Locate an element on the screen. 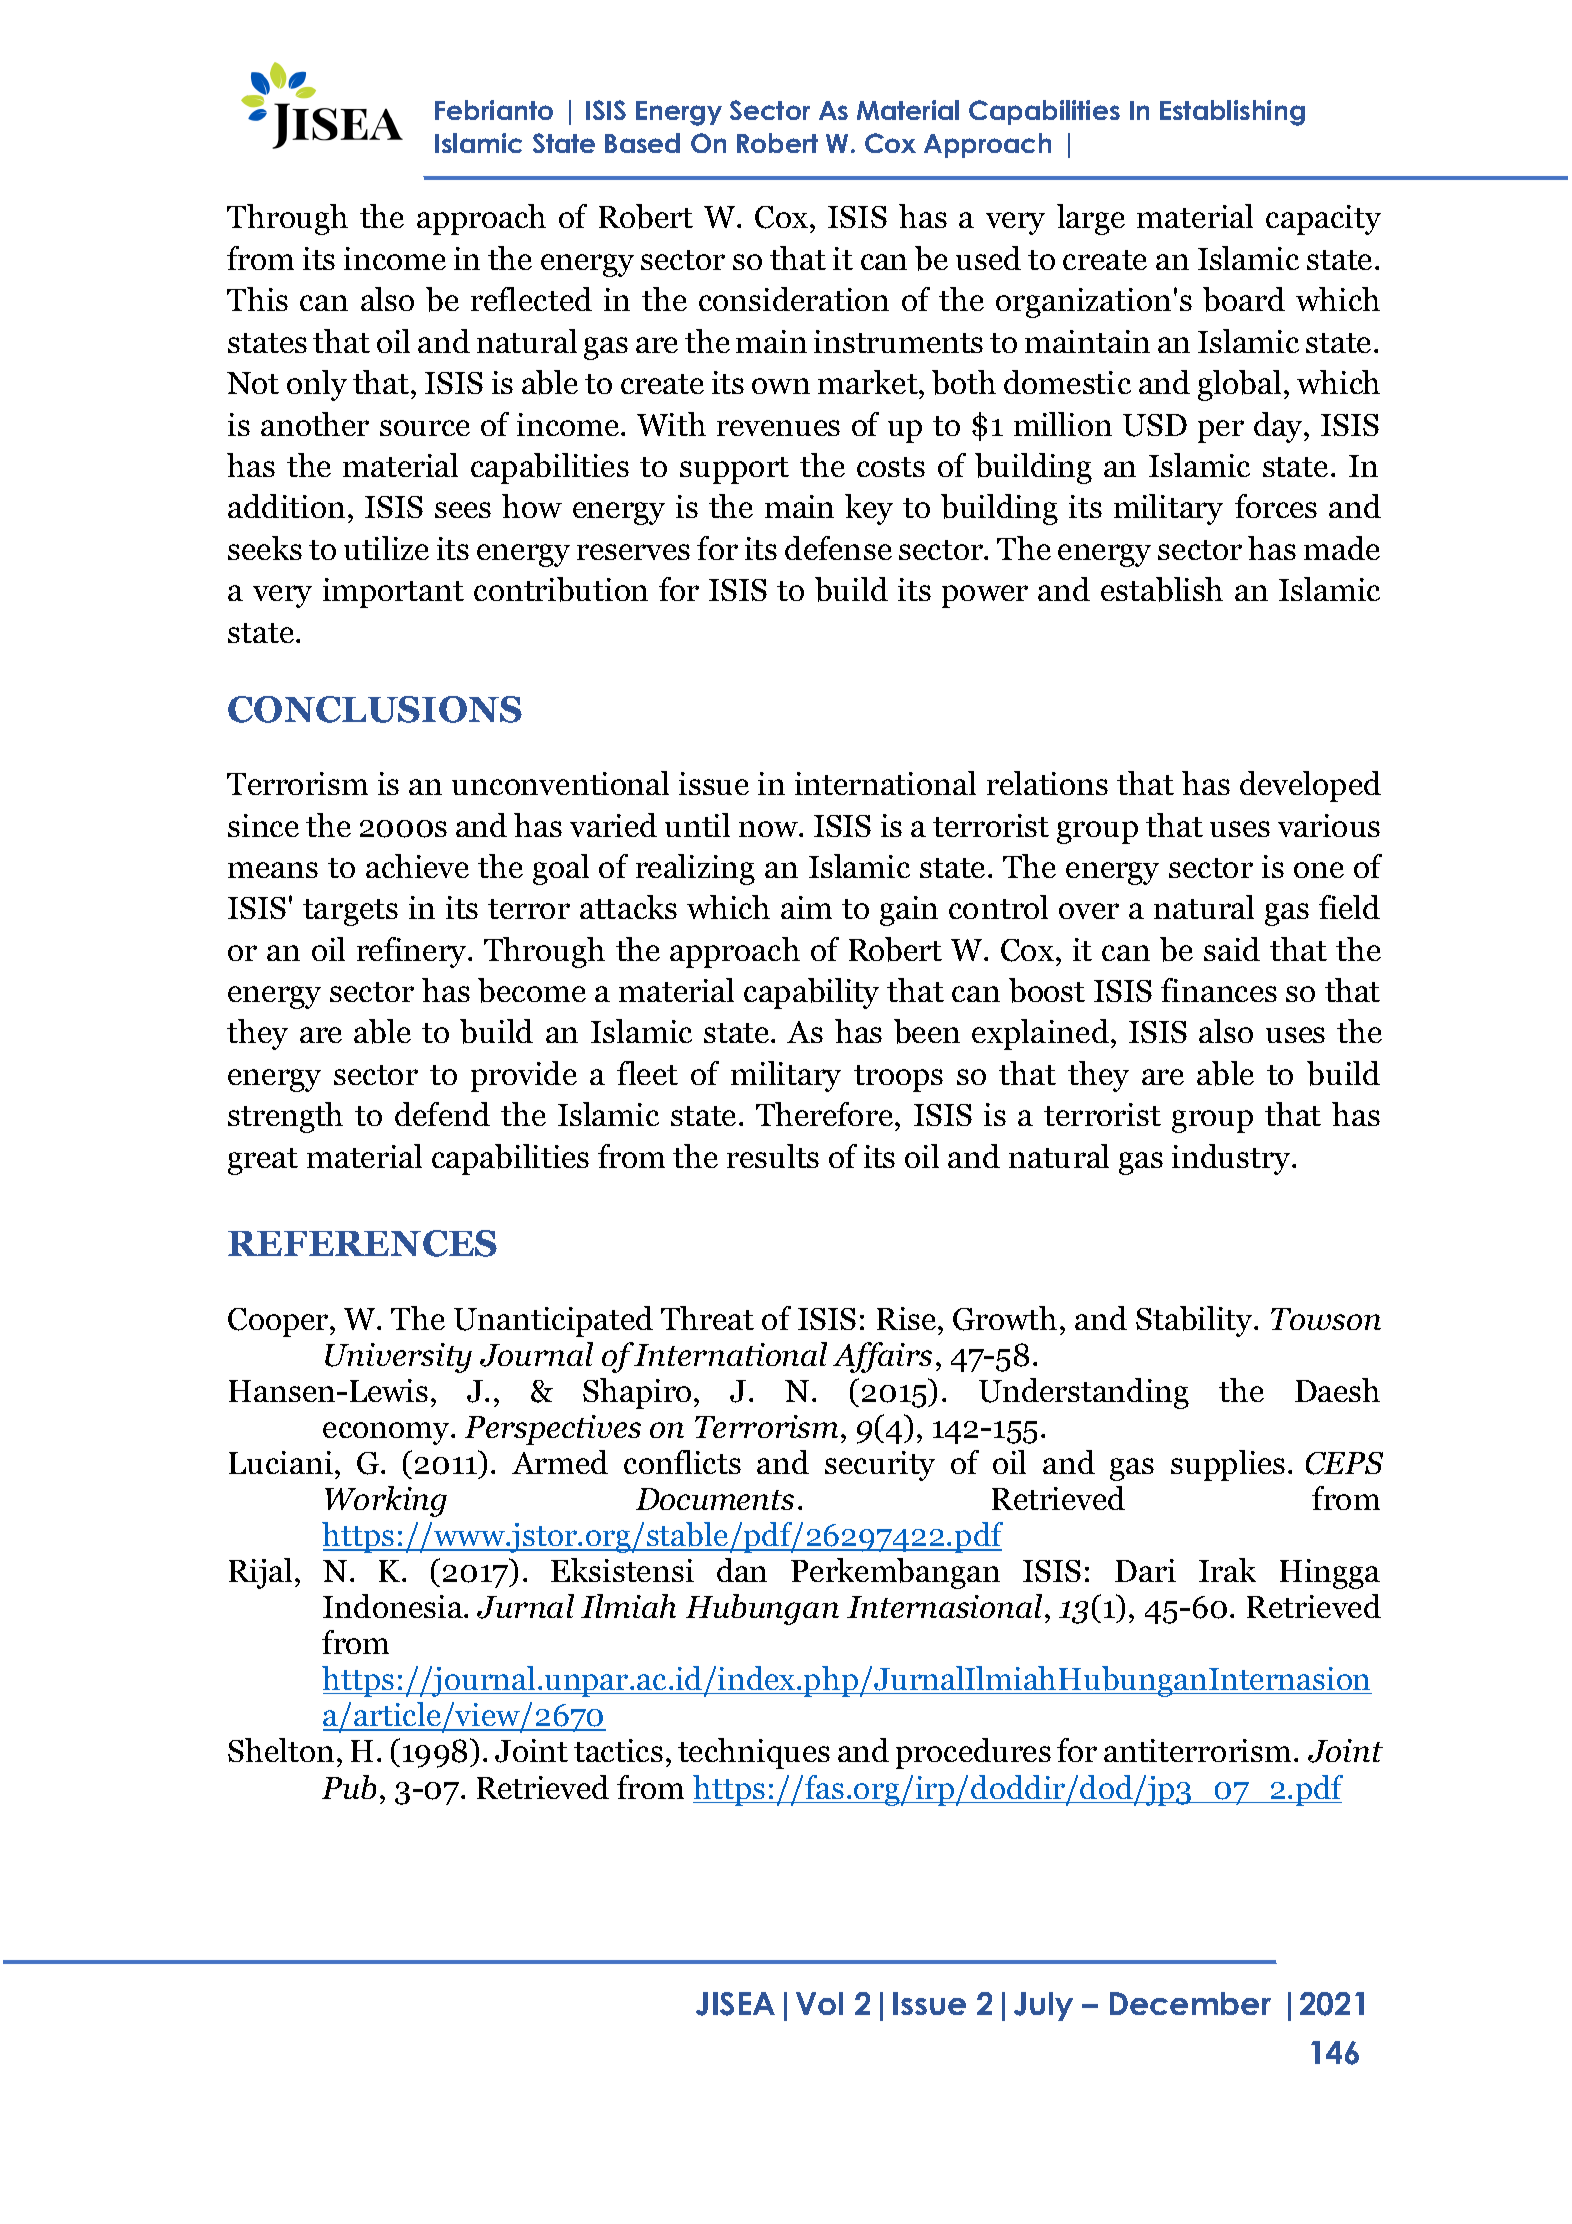 This screenshot has height=2224, width=1572. consideration is located at coordinates (794, 299).
